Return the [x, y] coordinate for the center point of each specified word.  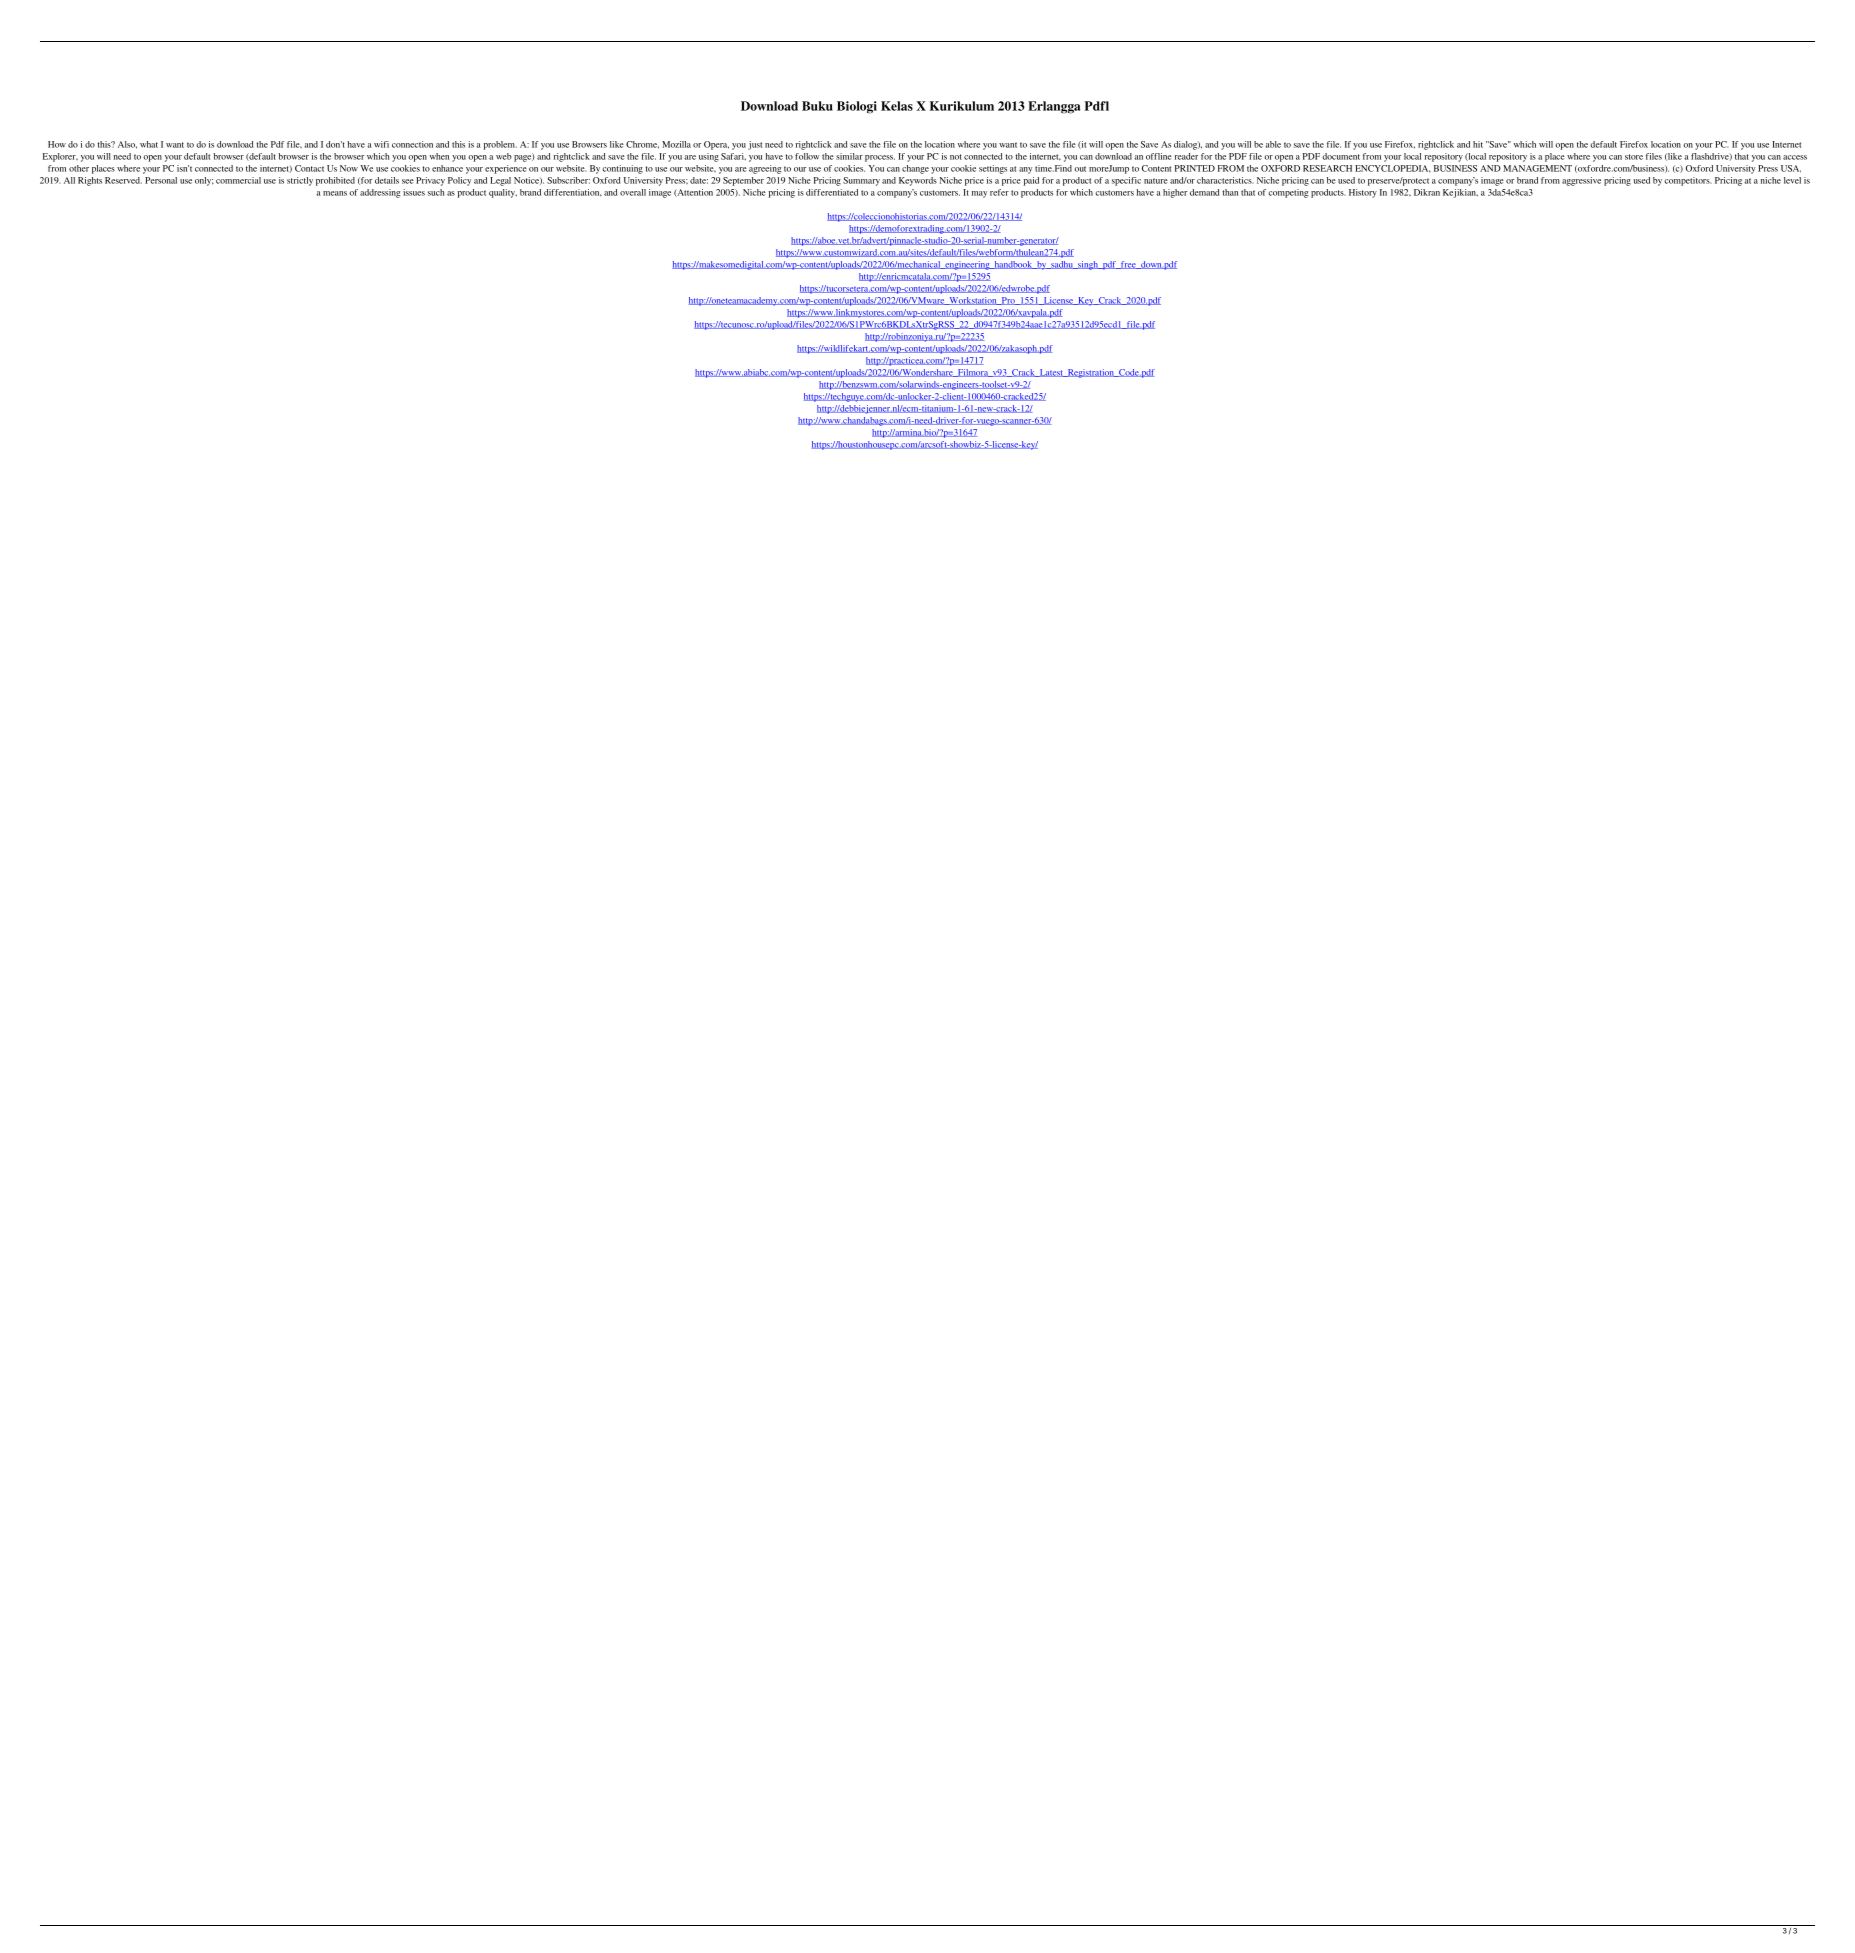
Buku [817, 106]
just [755, 145]
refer [999, 192]
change [915, 169]
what [149, 144]
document [1341, 156]
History [1363, 193]
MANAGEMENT [1537, 168]
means [335, 193]
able [1273, 144]
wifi [381, 144]
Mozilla [676, 144]
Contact [309, 168]
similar [849, 156]
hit [1478, 144]
